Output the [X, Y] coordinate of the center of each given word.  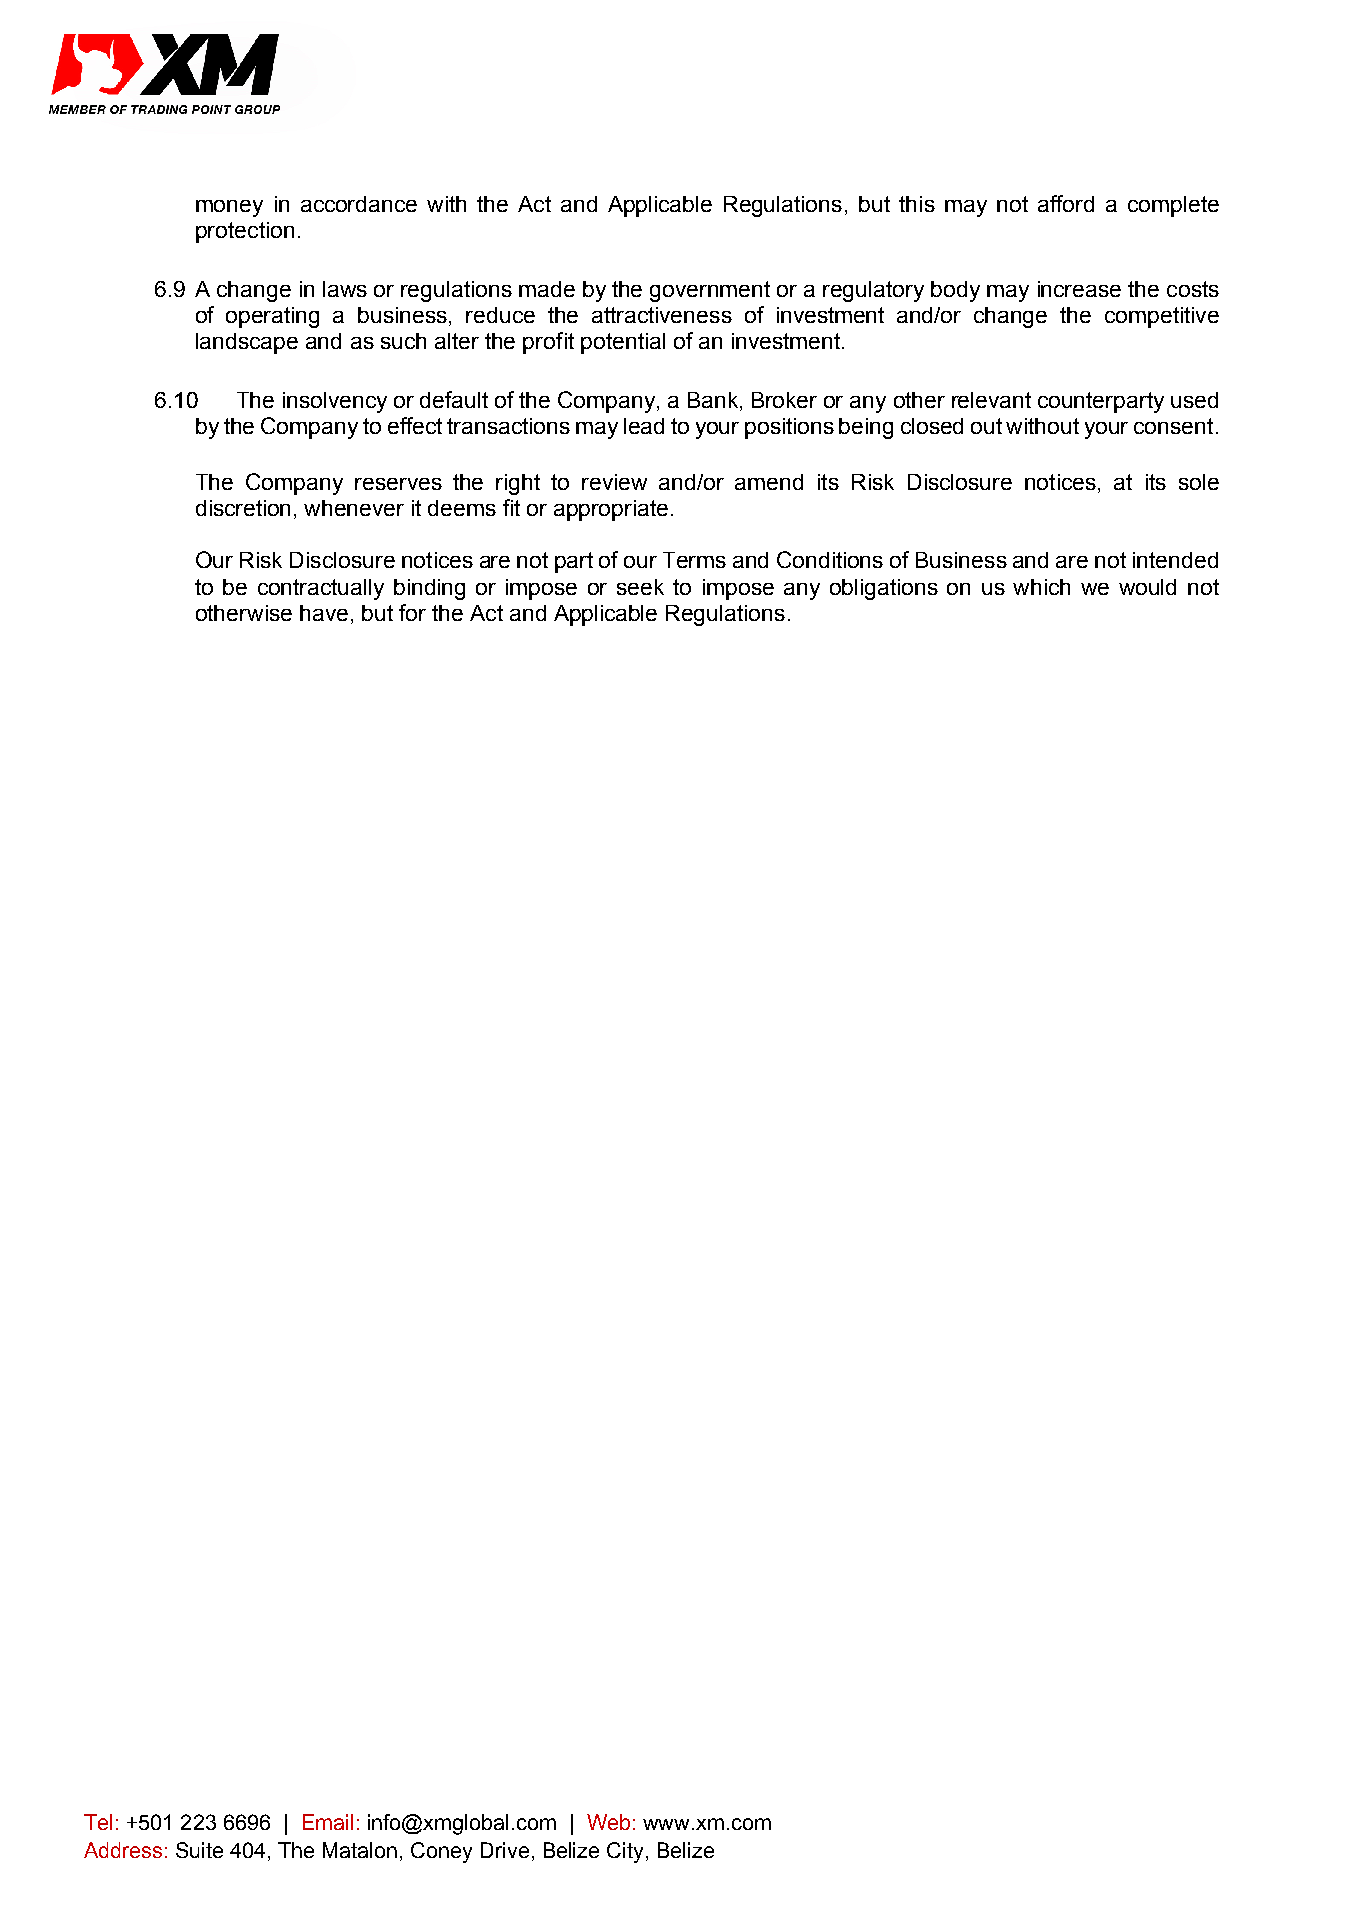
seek [640, 587]
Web [608, 1822]
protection [245, 232]
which [1041, 587]
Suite [199, 1850]
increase [1079, 289]
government [710, 291]
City [627, 1852]
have [324, 613]
